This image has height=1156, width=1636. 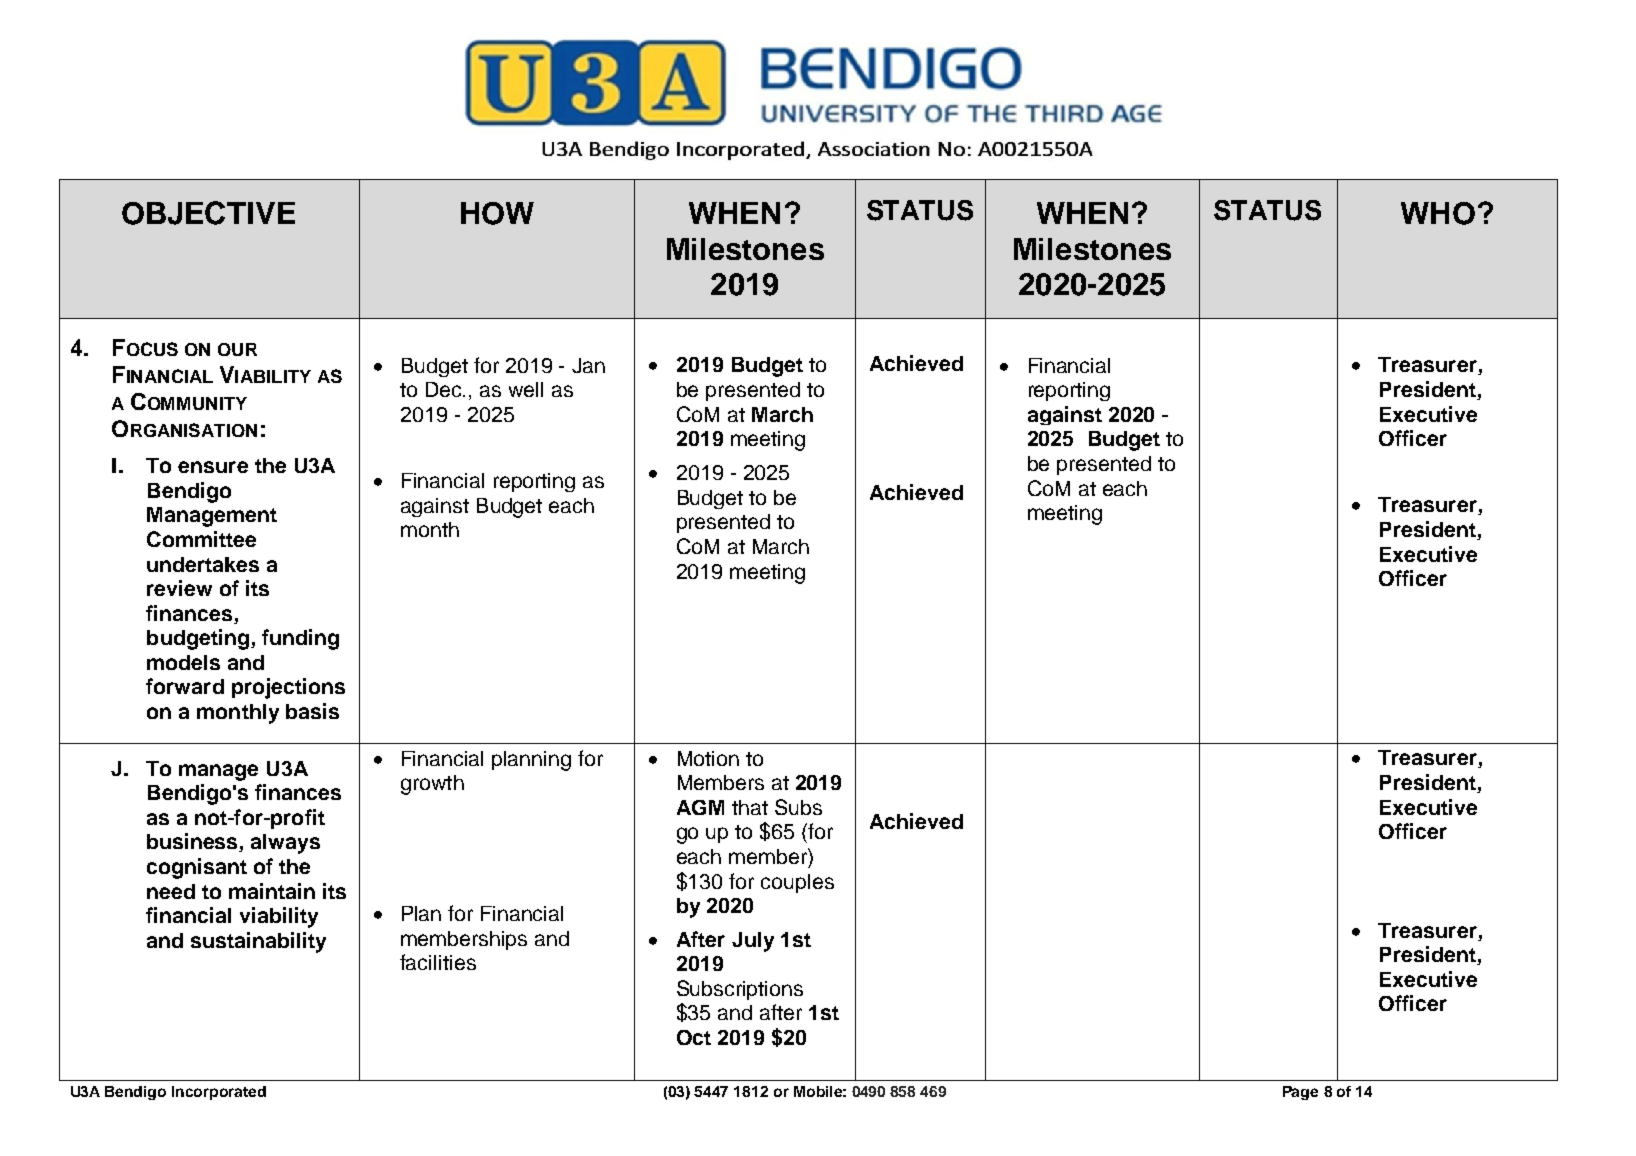 I want to click on Oct, so click(x=694, y=1037).
